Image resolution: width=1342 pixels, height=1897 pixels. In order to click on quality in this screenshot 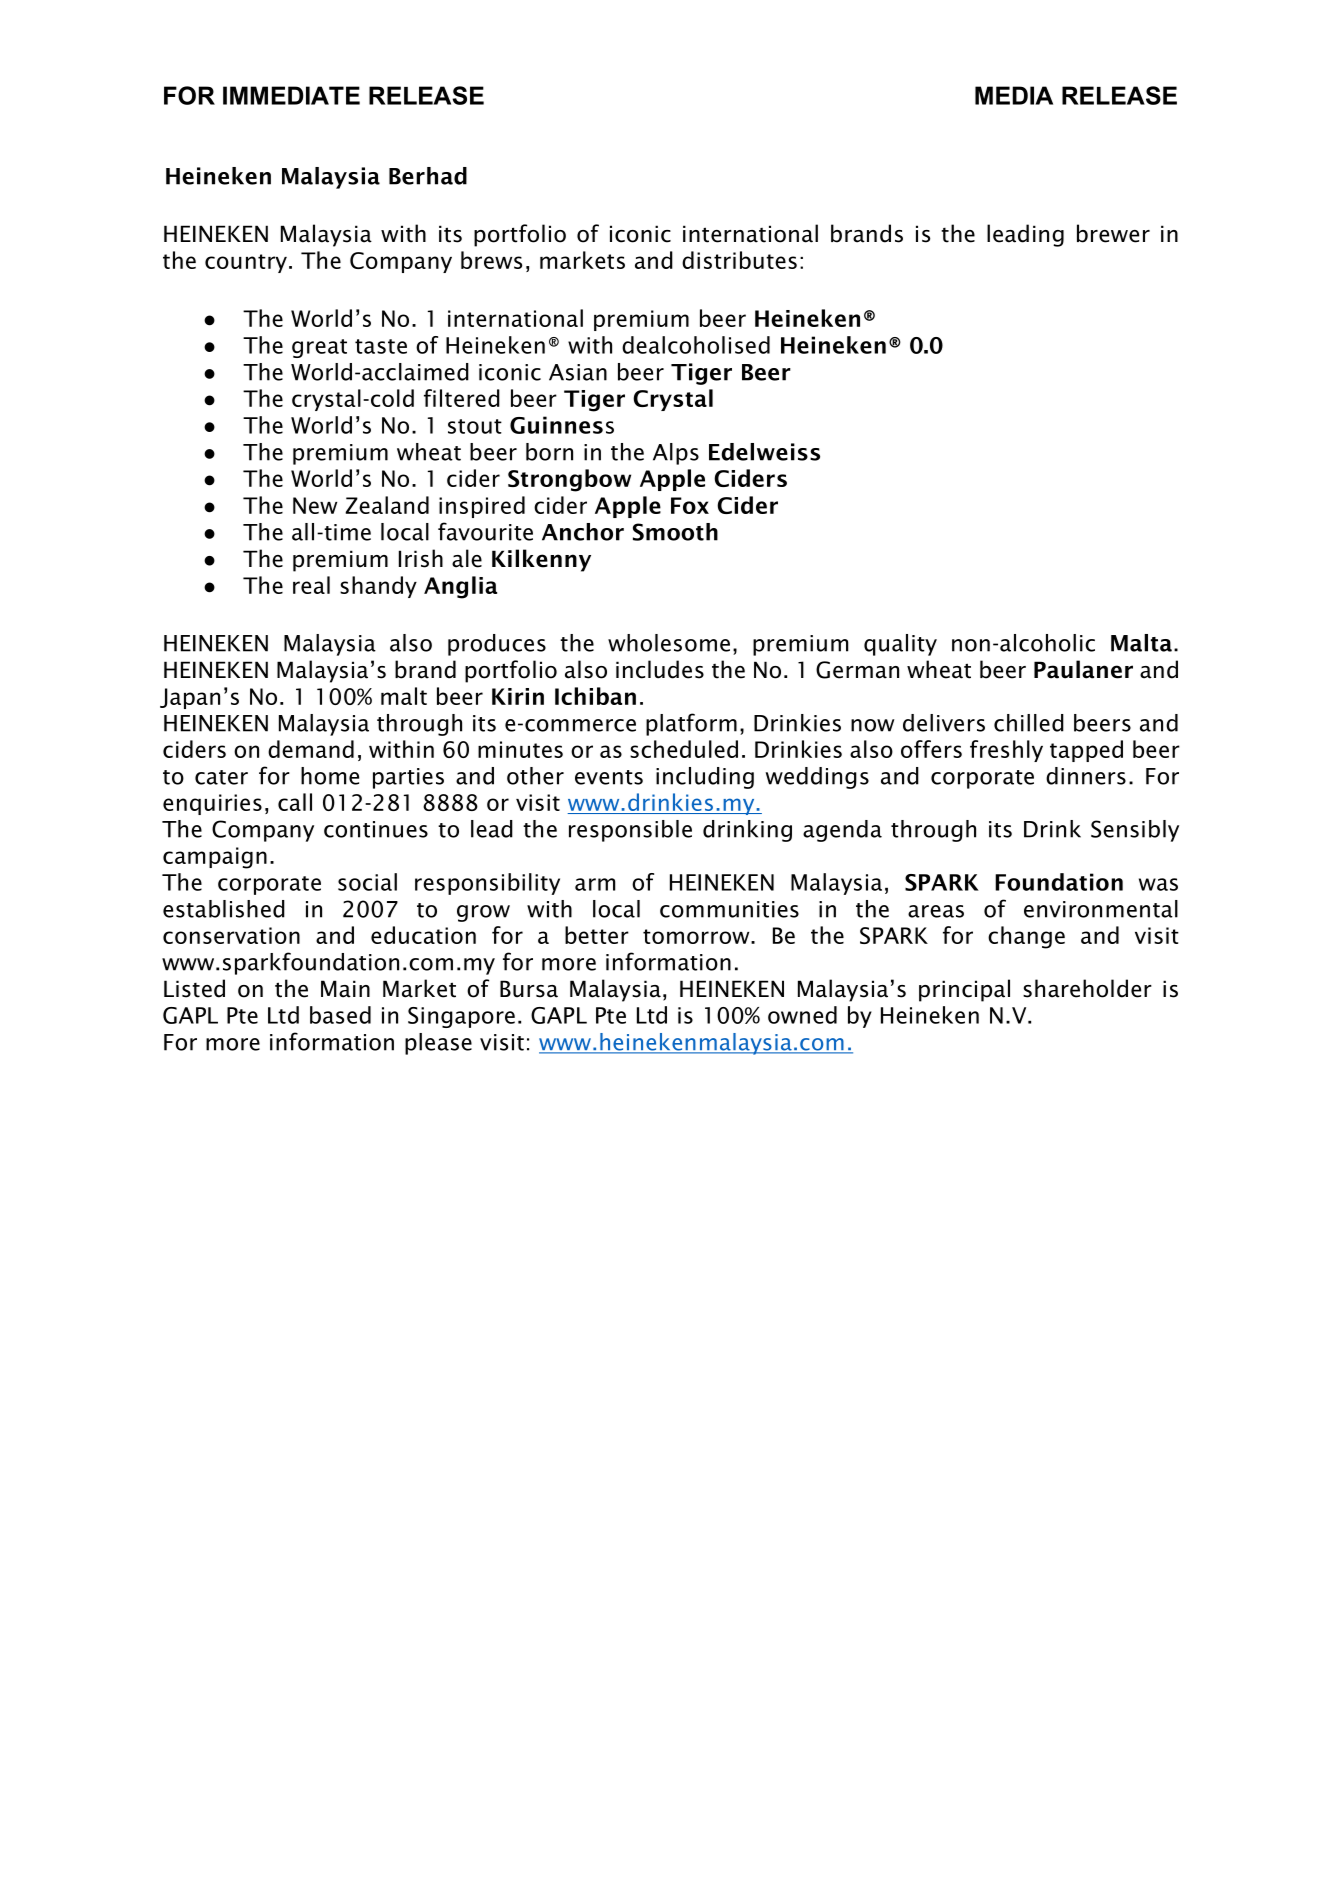, I will do `click(900, 645)`.
